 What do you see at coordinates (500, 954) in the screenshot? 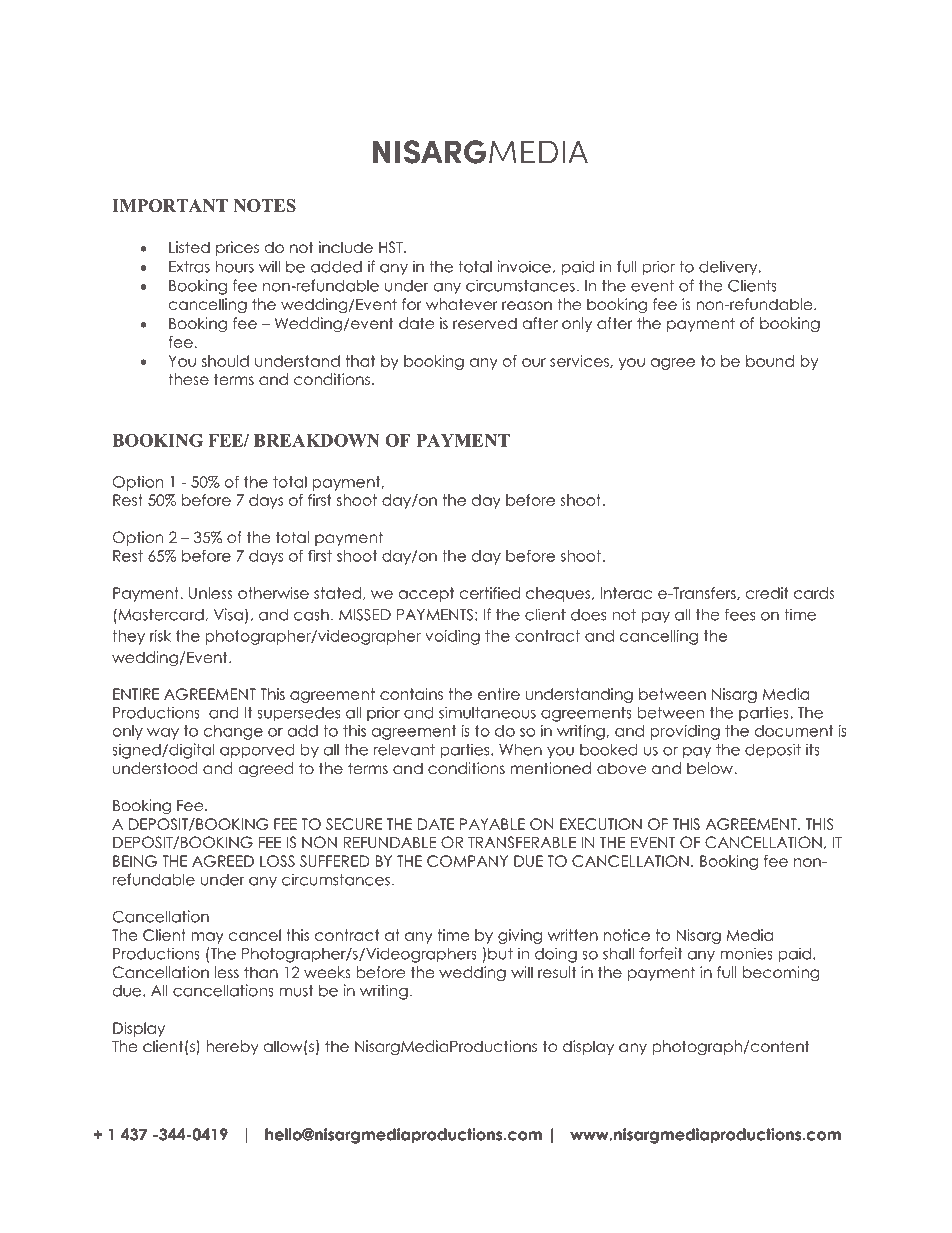
I see `but` at bounding box center [500, 954].
